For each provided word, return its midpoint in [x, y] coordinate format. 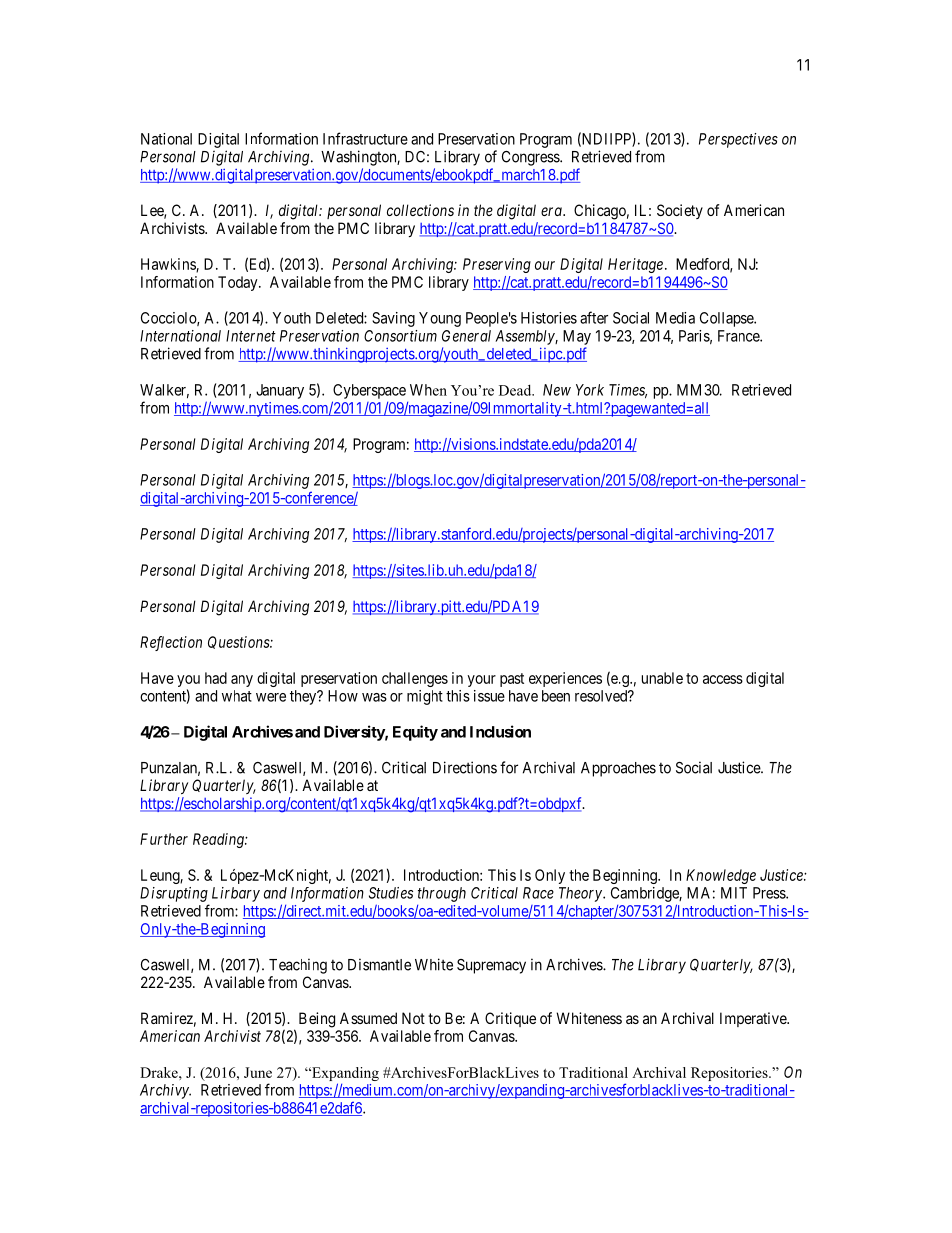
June [258, 1072]
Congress [531, 158]
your [481, 681]
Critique [510, 1019]
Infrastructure [365, 138]
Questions [239, 642]
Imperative [754, 1019]
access [723, 679]
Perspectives [738, 140]
